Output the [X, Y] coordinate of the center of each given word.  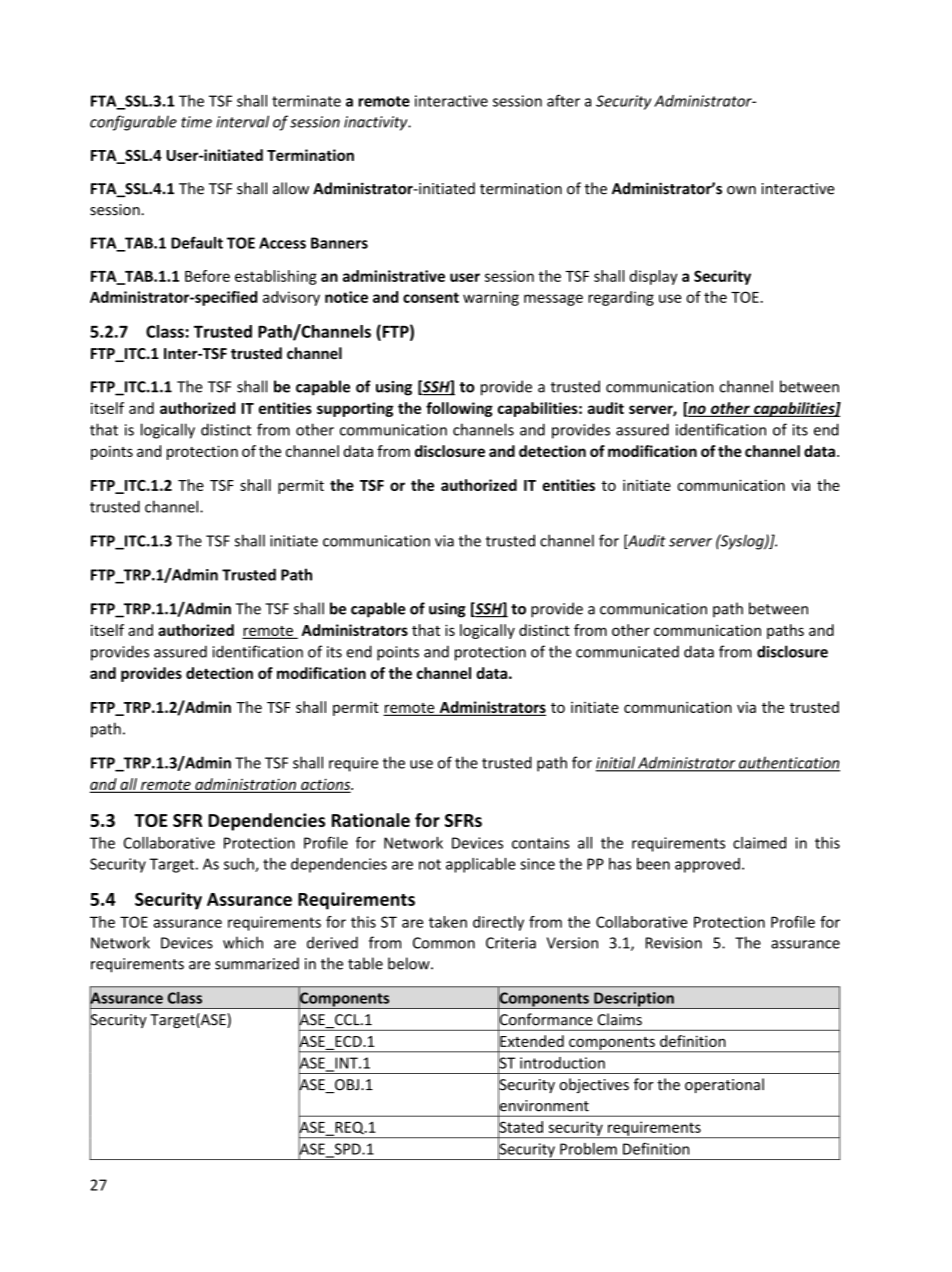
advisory [291, 298]
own [741, 190]
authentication [788, 763]
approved [707, 865]
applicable [480, 865]
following [459, 409]
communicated [627, 652]
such [240, 865]
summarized [257, 963]
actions [326, 785]
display [654, 277]
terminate [306, 101]
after [563, 100]
